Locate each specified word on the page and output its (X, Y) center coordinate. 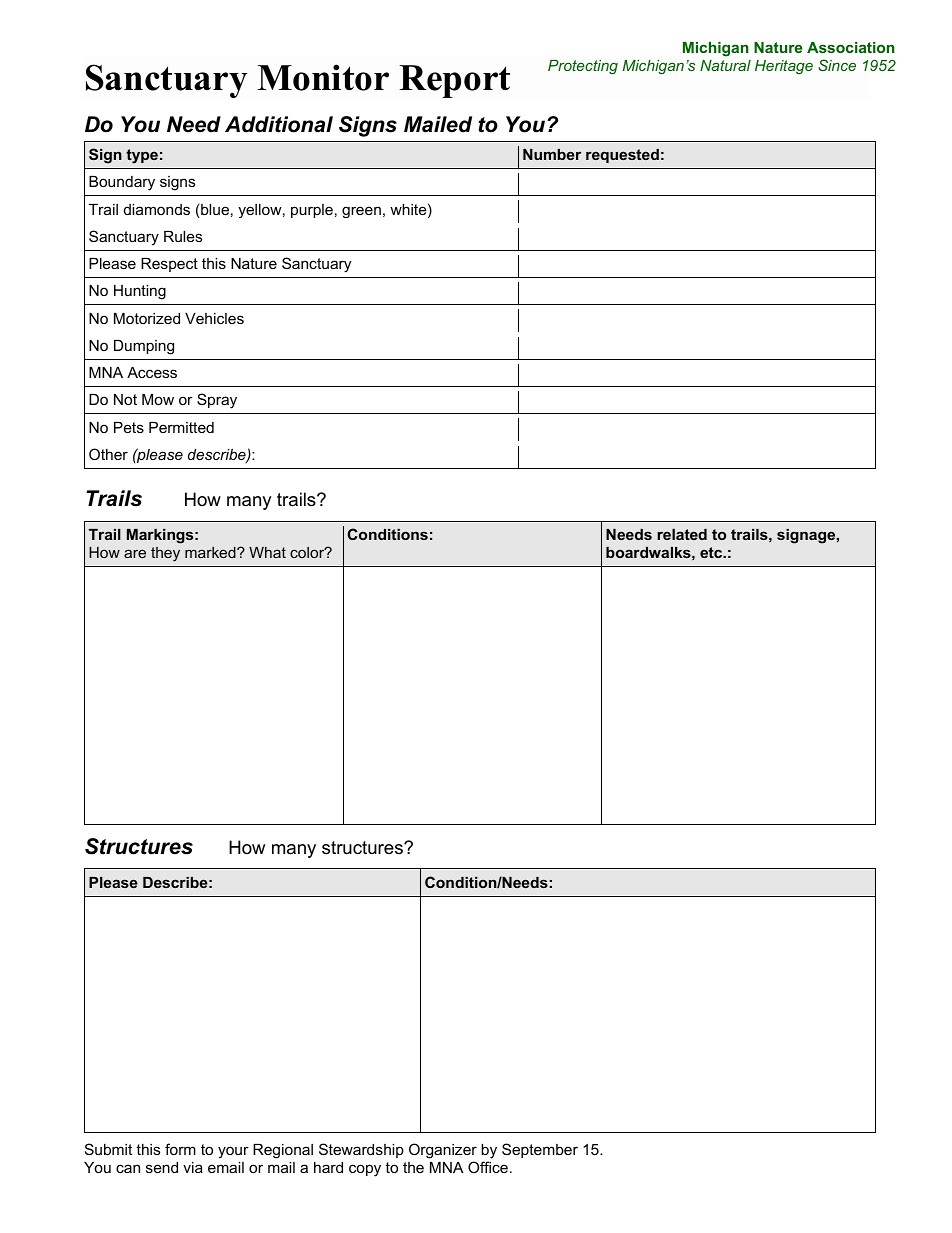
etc (712, 552)
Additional (279, 124)
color (308, 552)
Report (454, 81)
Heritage (784, 67)
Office (488, 1167)
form (180, 1149)
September (540, 1150)
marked (211, 552)
